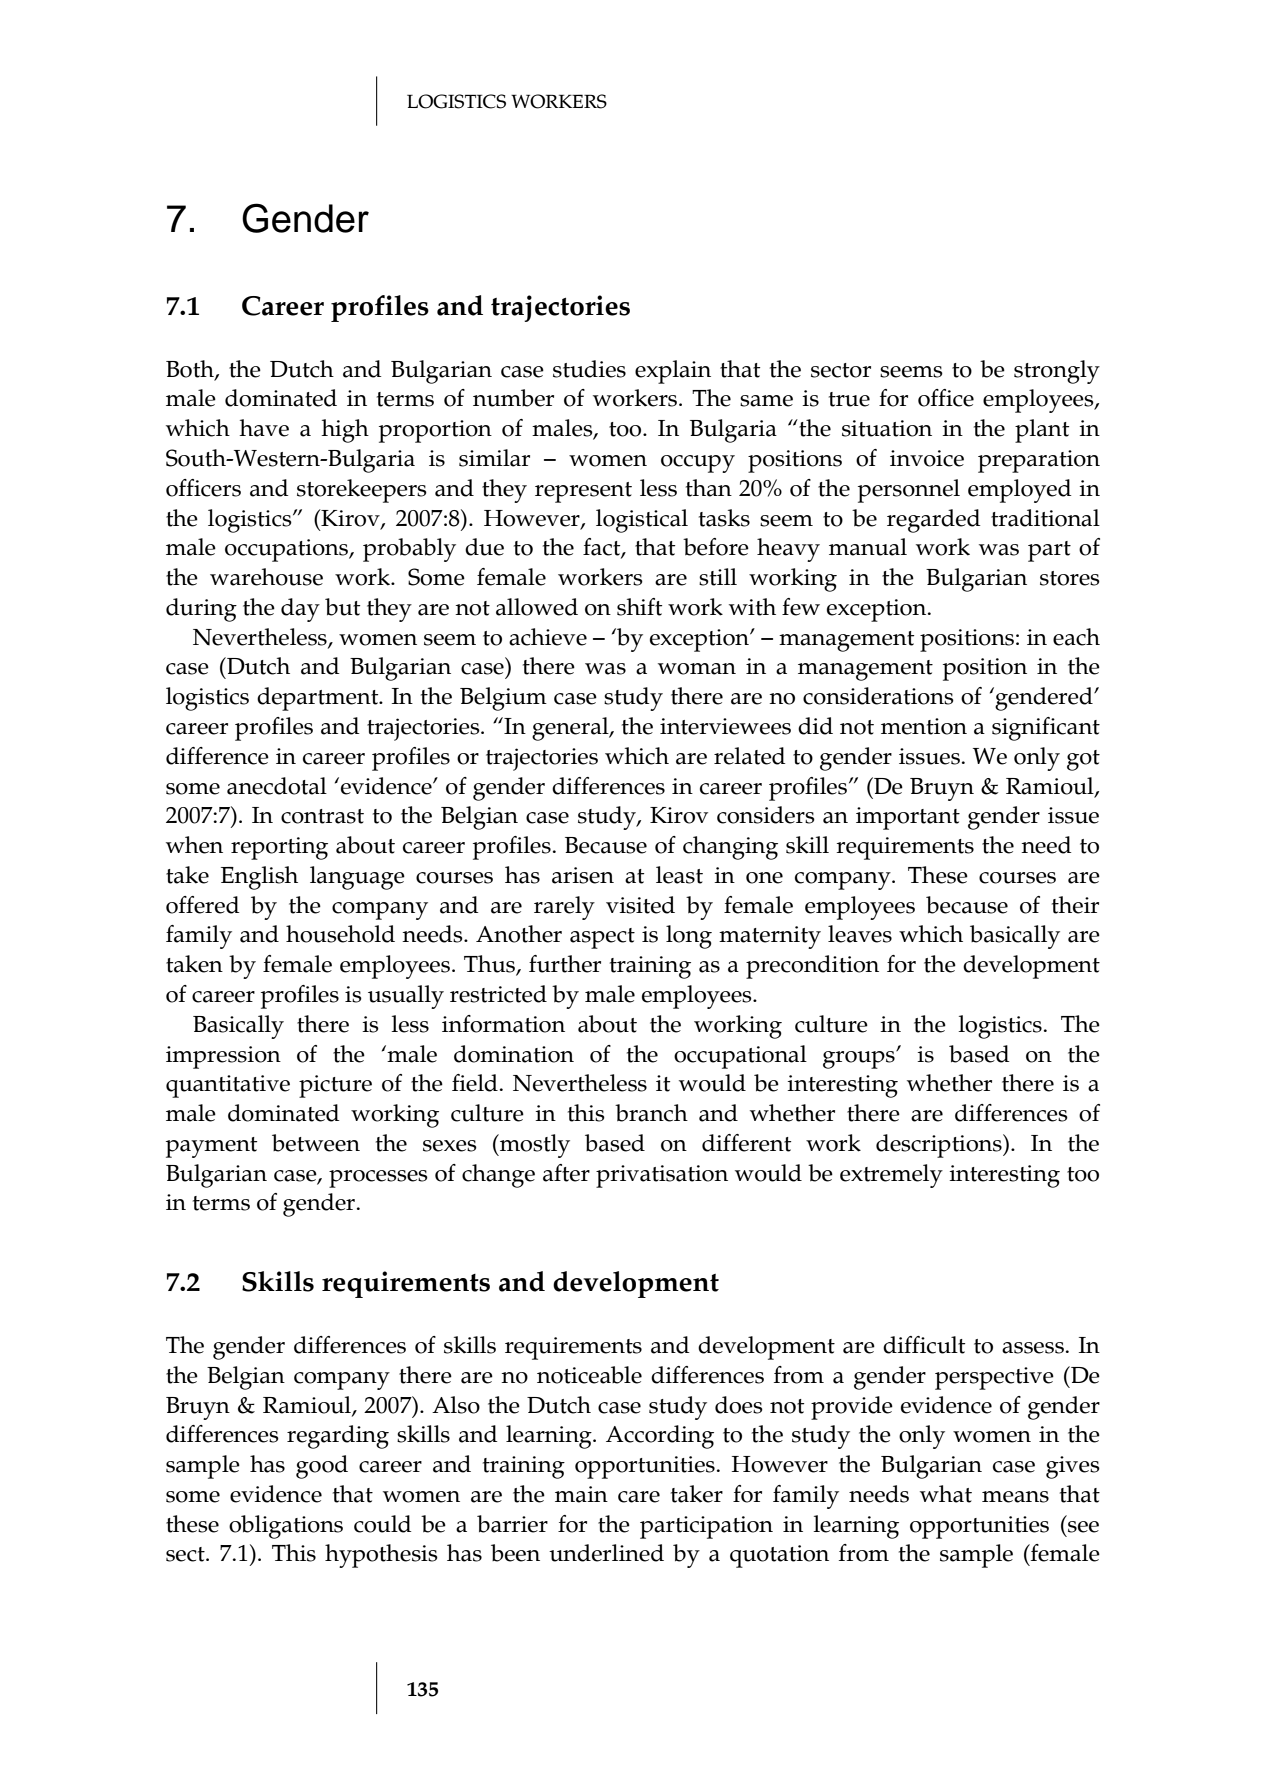  Describe the element at coordinates (662, 1176) in the document. I see `privatisation` at that location.
